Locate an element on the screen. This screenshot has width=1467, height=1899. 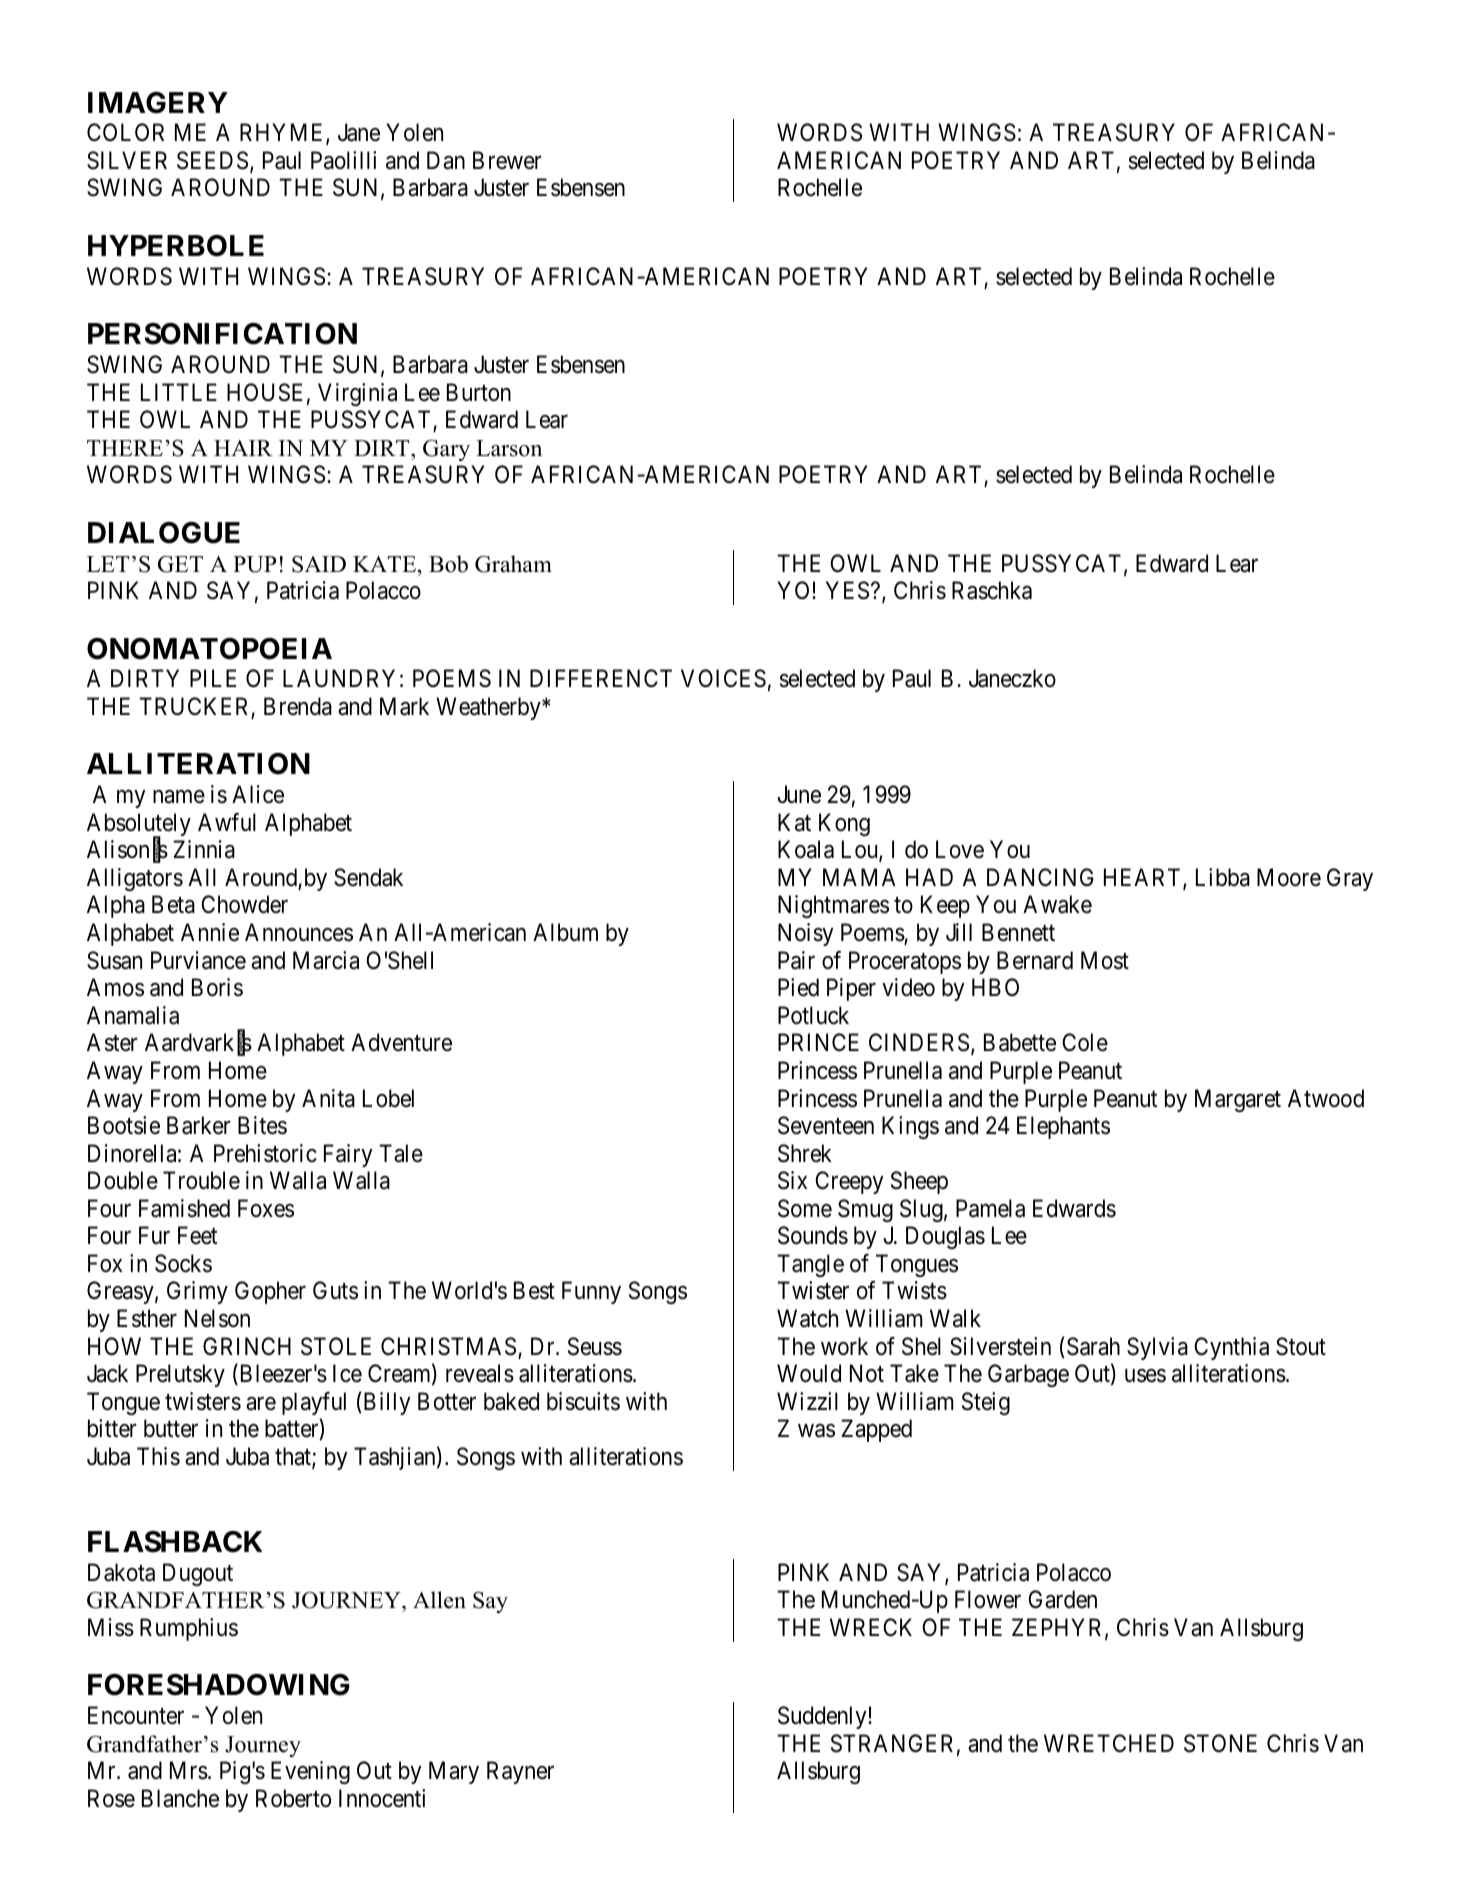
Most is located at coordinates (1105, 960).
